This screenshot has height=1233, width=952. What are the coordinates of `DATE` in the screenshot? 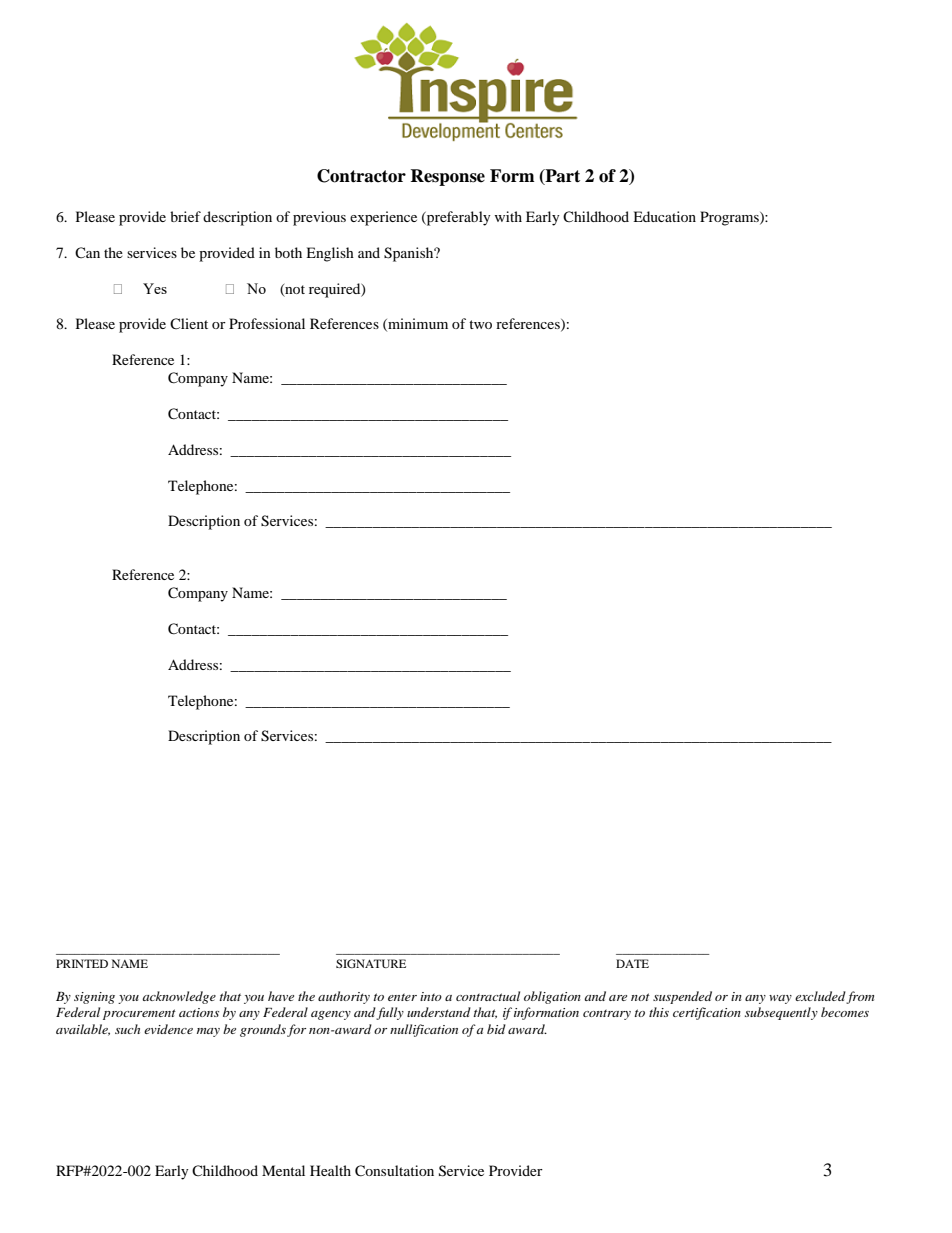 It's located at (632, 963).
